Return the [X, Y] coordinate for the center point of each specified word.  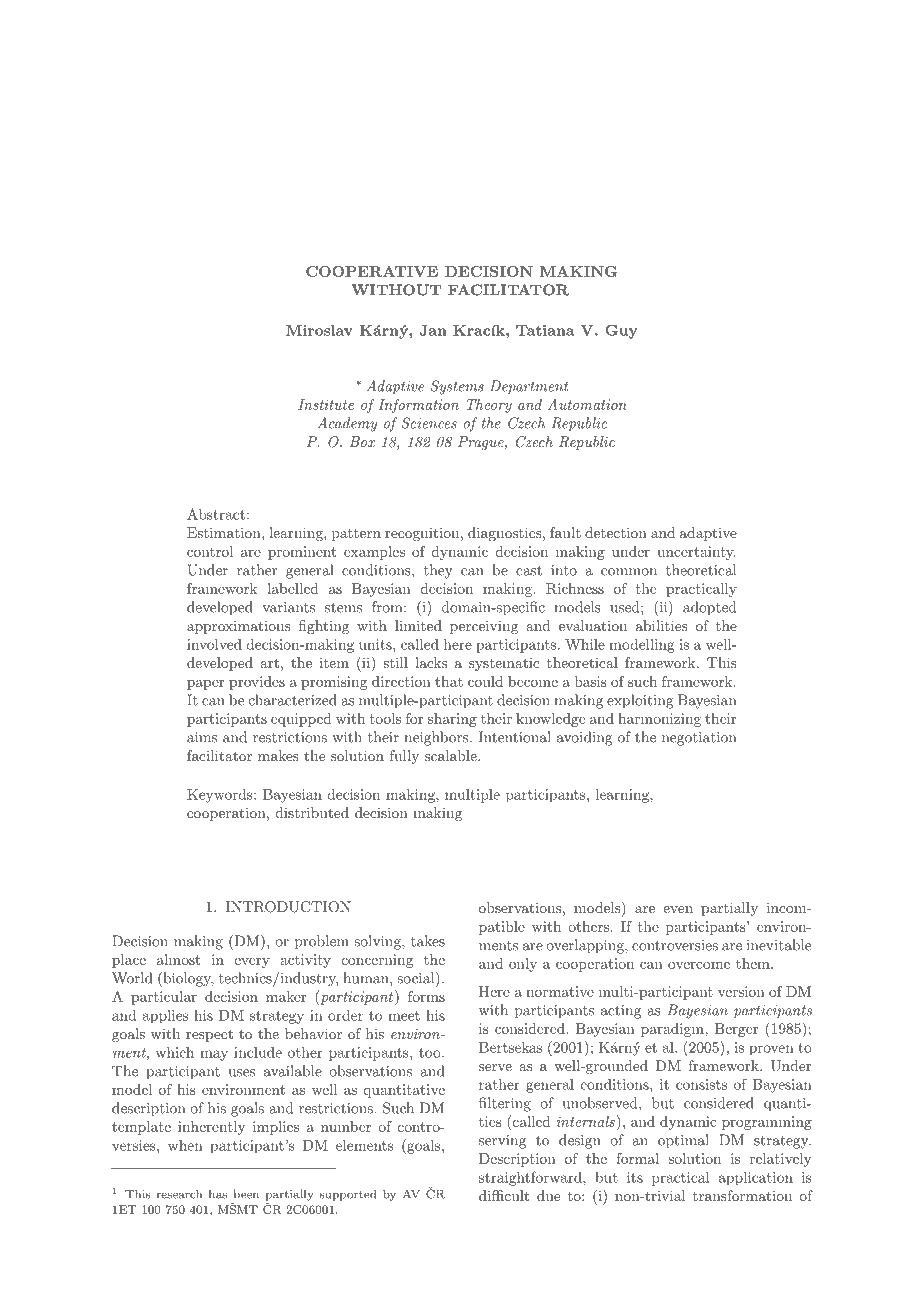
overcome [699, 965]
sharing [452, 720]
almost [178, 959]
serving [502, 1142]
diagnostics [505, 534]
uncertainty [696, 553]
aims [202, 737]
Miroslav [319, 330]
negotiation [699, 739]
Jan [433, 330]
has [218, 1194]
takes [428, 941]
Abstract [216, 514]
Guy [621, 331]
